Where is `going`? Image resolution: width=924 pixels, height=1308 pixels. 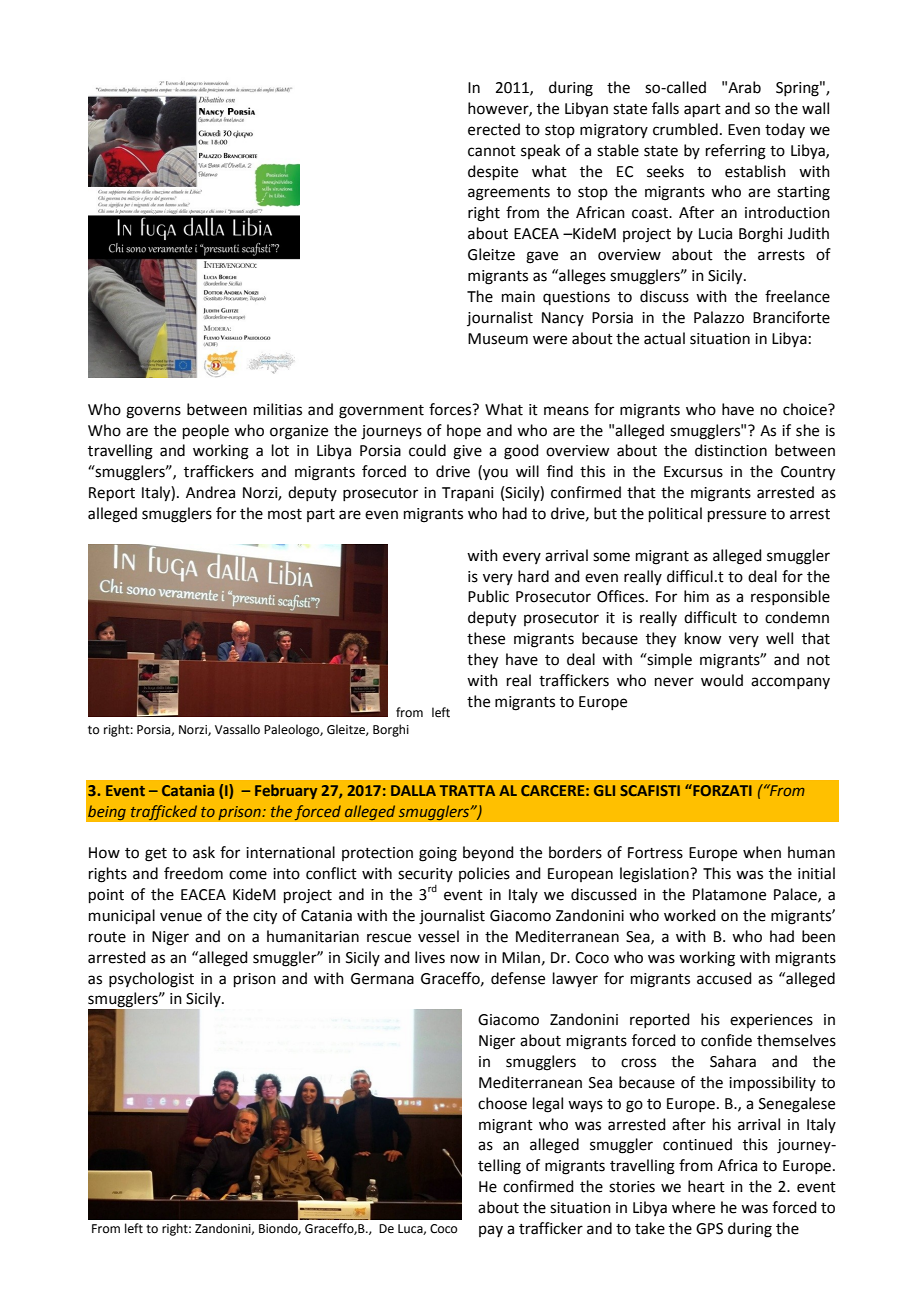 going is located at coordinates (438, 854).
